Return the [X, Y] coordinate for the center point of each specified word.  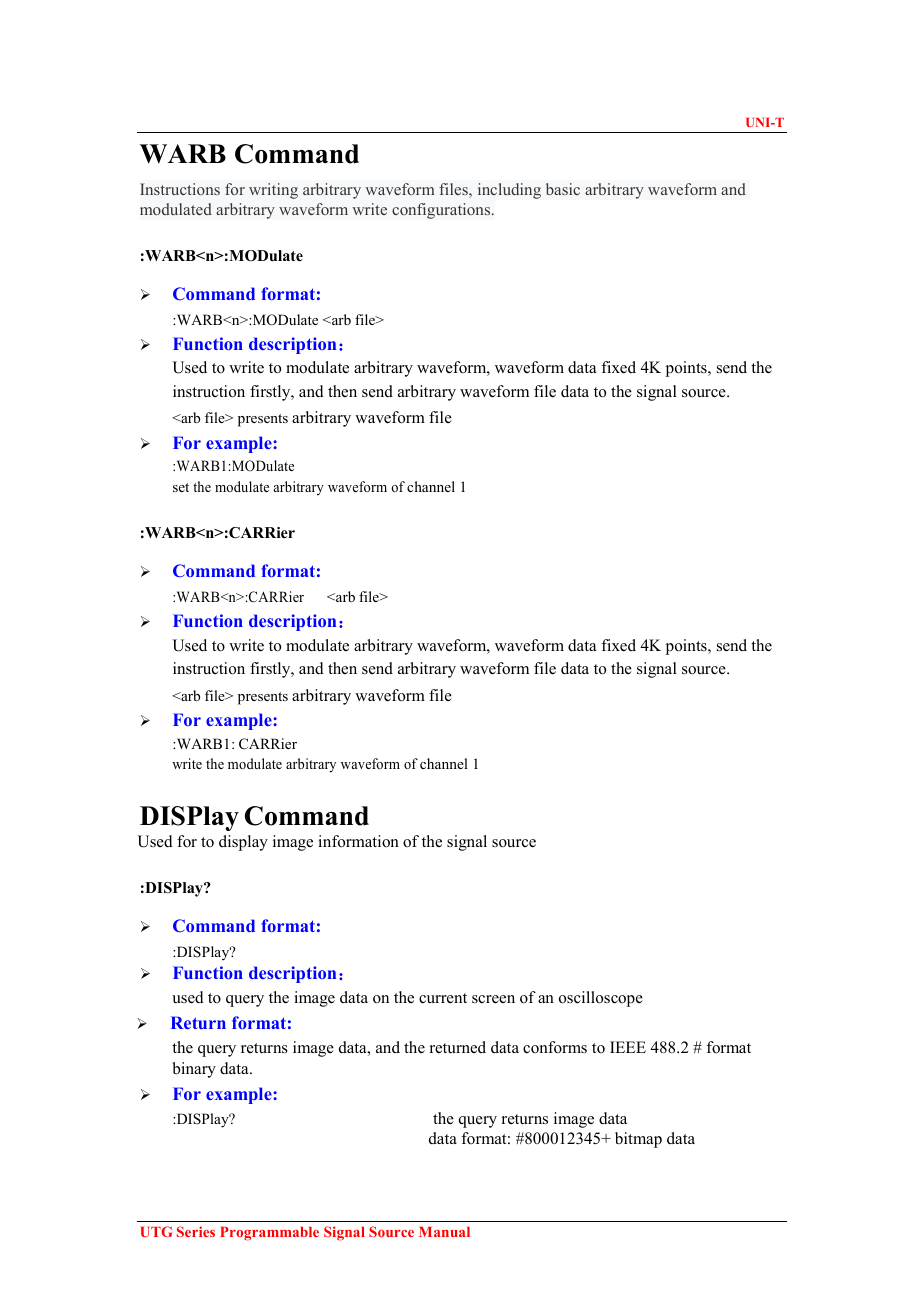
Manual [444, 1232]
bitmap [638, 1140]
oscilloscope [601, 999]
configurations [442, 211]
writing [273, 191]
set [181, 487]
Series [196, 1231]
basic [563, 189]
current [443, 998]
